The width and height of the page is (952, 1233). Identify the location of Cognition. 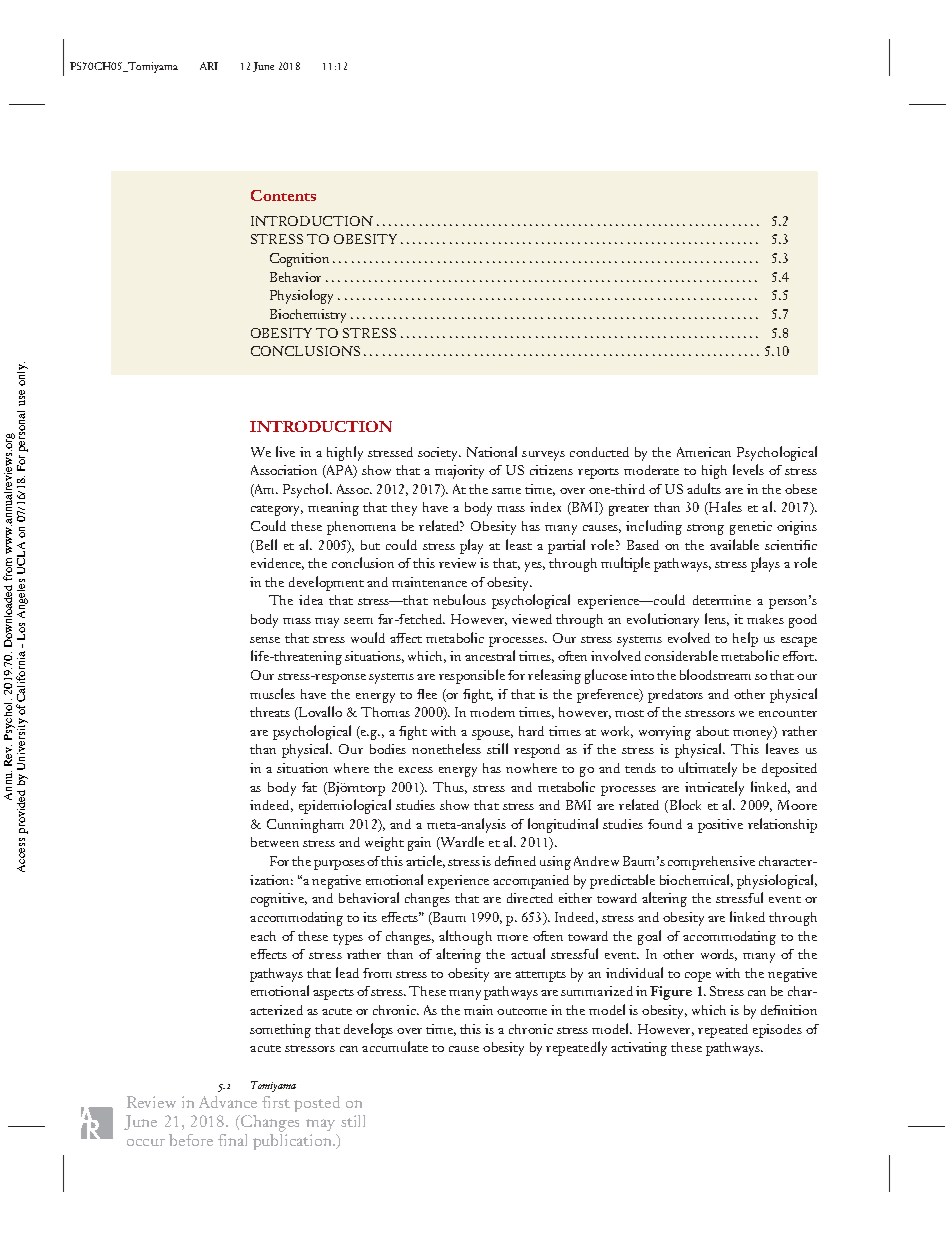
(299, 260).
